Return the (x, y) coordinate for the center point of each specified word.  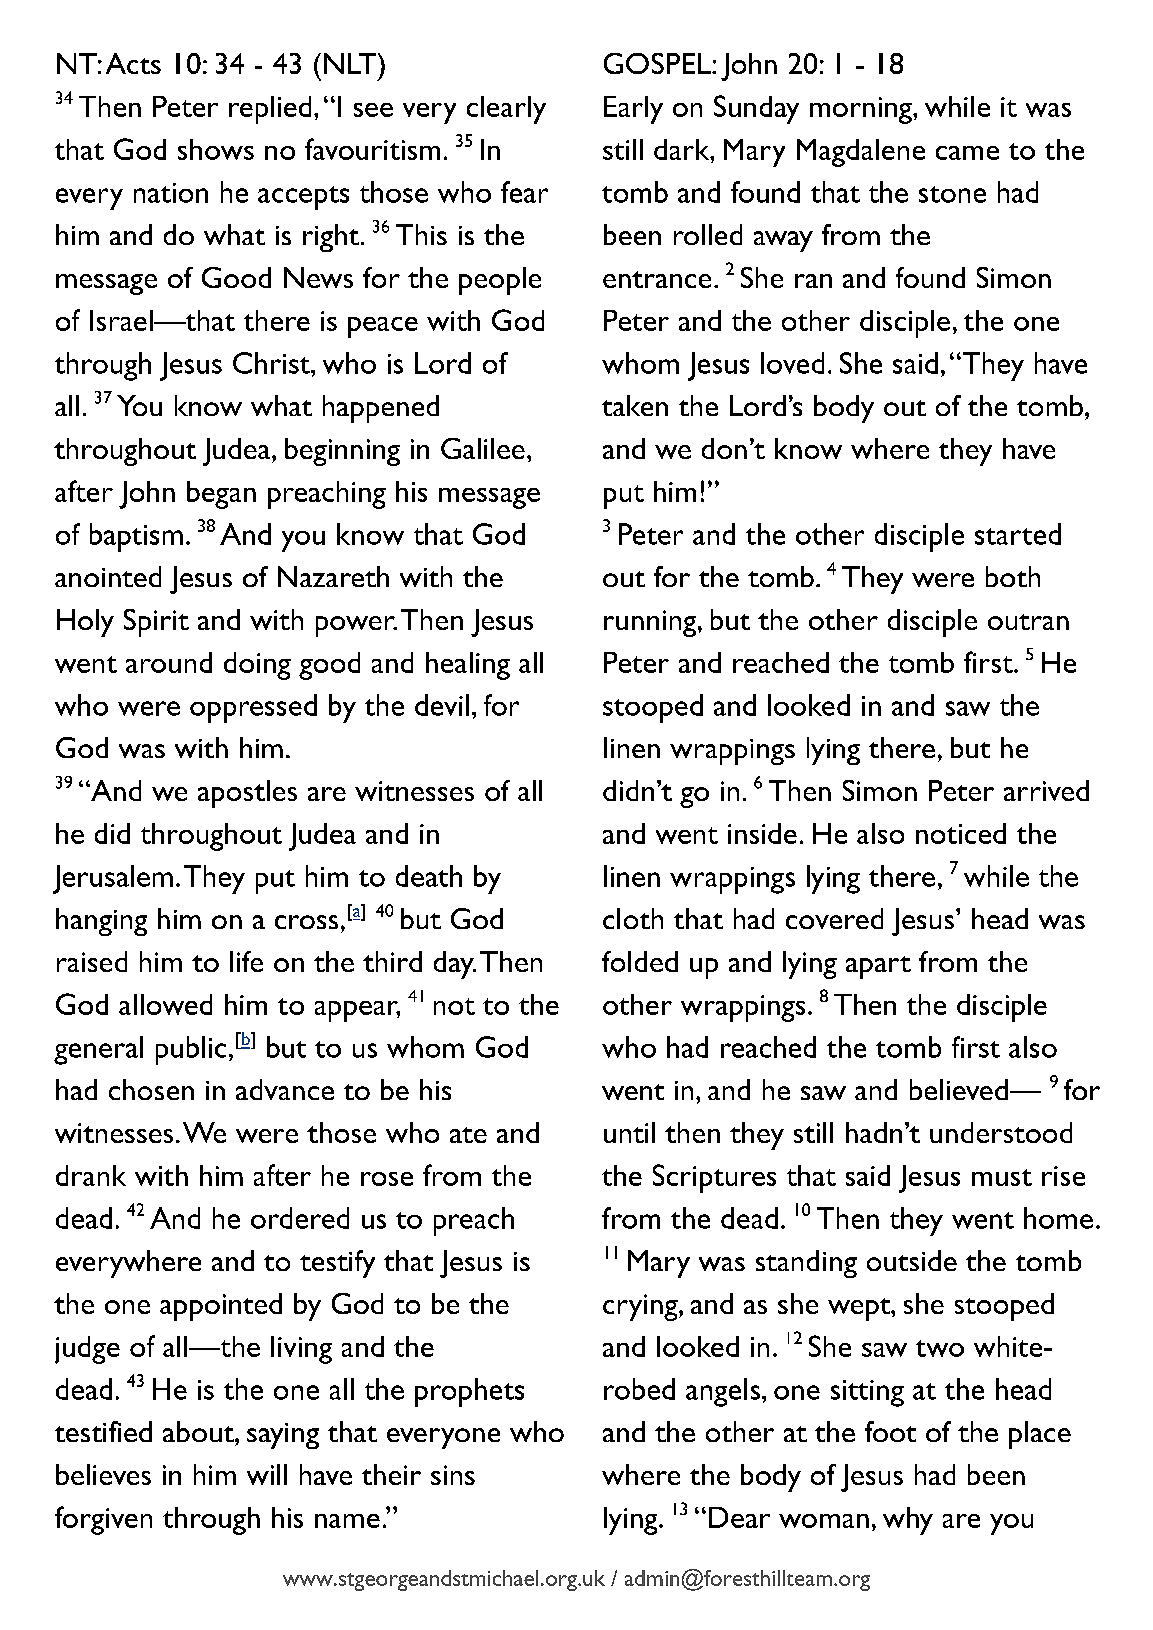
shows (216, 149)
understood (1001, 1132)
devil (442, 705)
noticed (961, 833)
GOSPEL (658, 63)
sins (453, 1475)
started (1018, 534)
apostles (247, 794)
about (199, 1431)
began (221, 495)
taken (635, 405)
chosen (151, 1089)
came (967, 153)
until (629, 1132)
